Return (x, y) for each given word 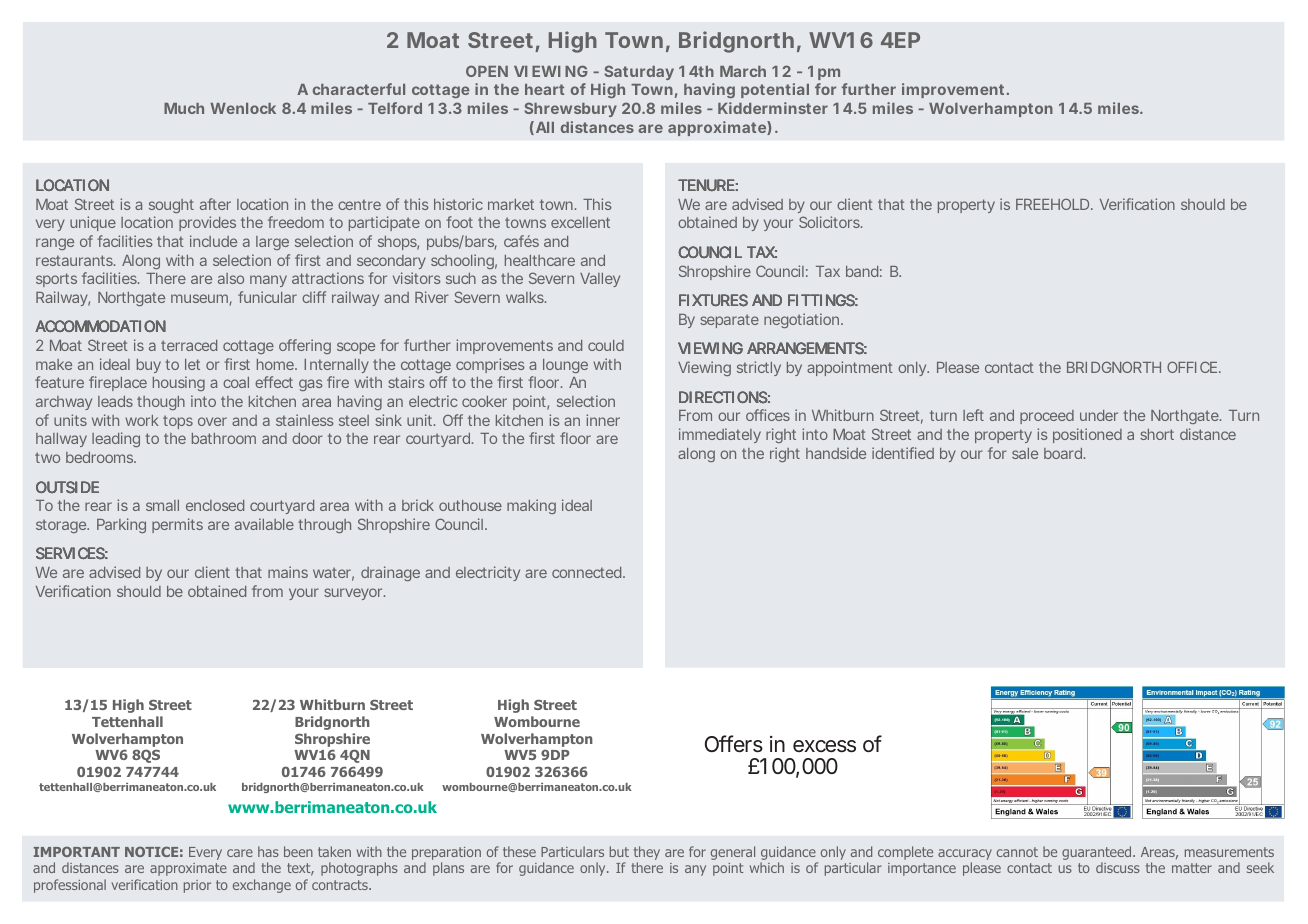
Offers (734, 744)
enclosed (215, 505)
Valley (600, 280)
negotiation (803, 320)
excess (824, 746)
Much (184, 108)
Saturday (639, 72)
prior (197, 886)
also (231, 278)
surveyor (354, 594)
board (1063, 453)
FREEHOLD (1052, 204)
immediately (720, 435)
